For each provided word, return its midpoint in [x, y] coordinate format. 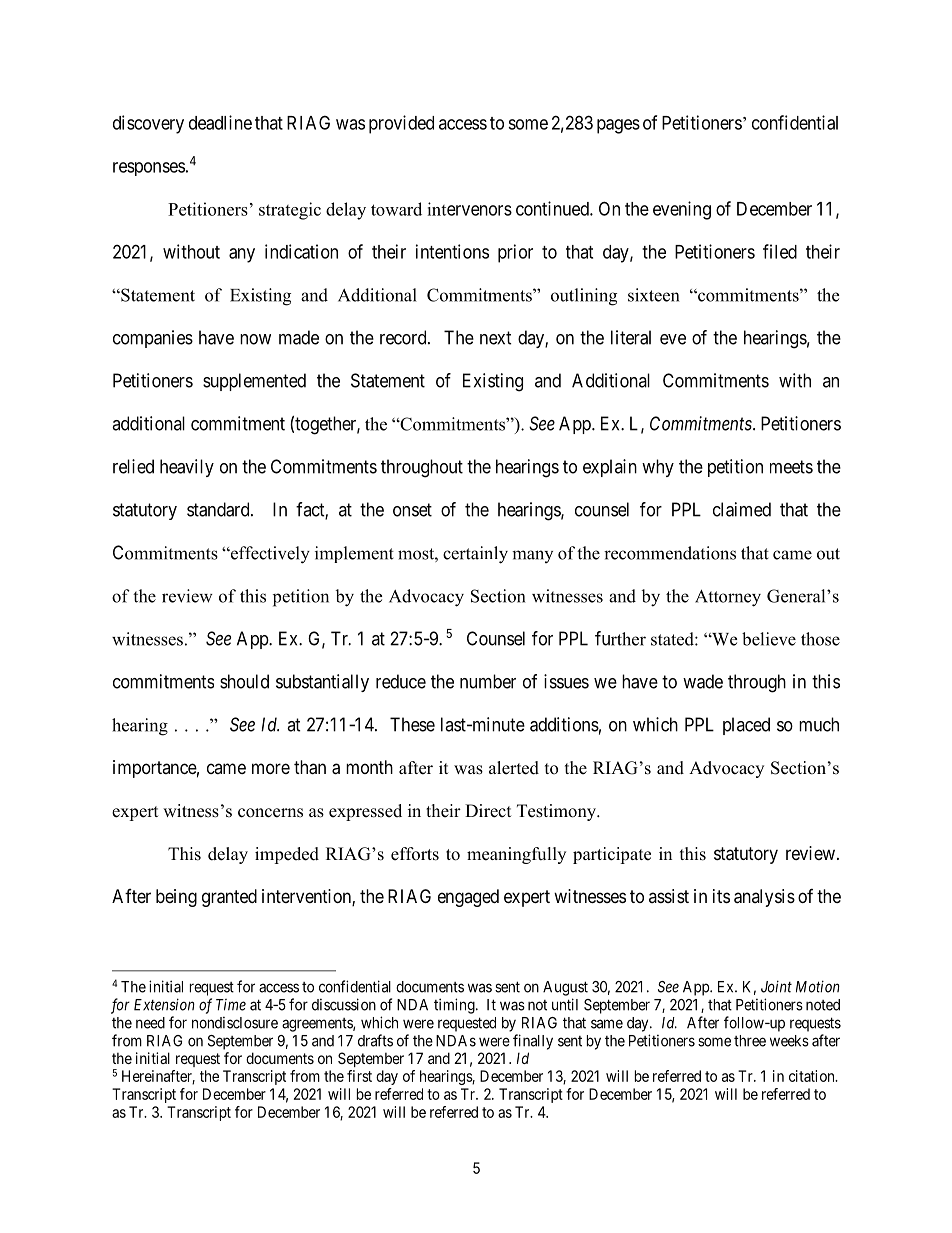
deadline [220, 122]
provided [401, 124]
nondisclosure [235, 1023]
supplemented [254, 382]
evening [682, 210]
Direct [488, 811]
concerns [270, 813]
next [496, 338]
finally [533, 1042]
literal [631, 337]
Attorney [728, 598]
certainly [475, 555]
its [721, 896]
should [244, 681]
